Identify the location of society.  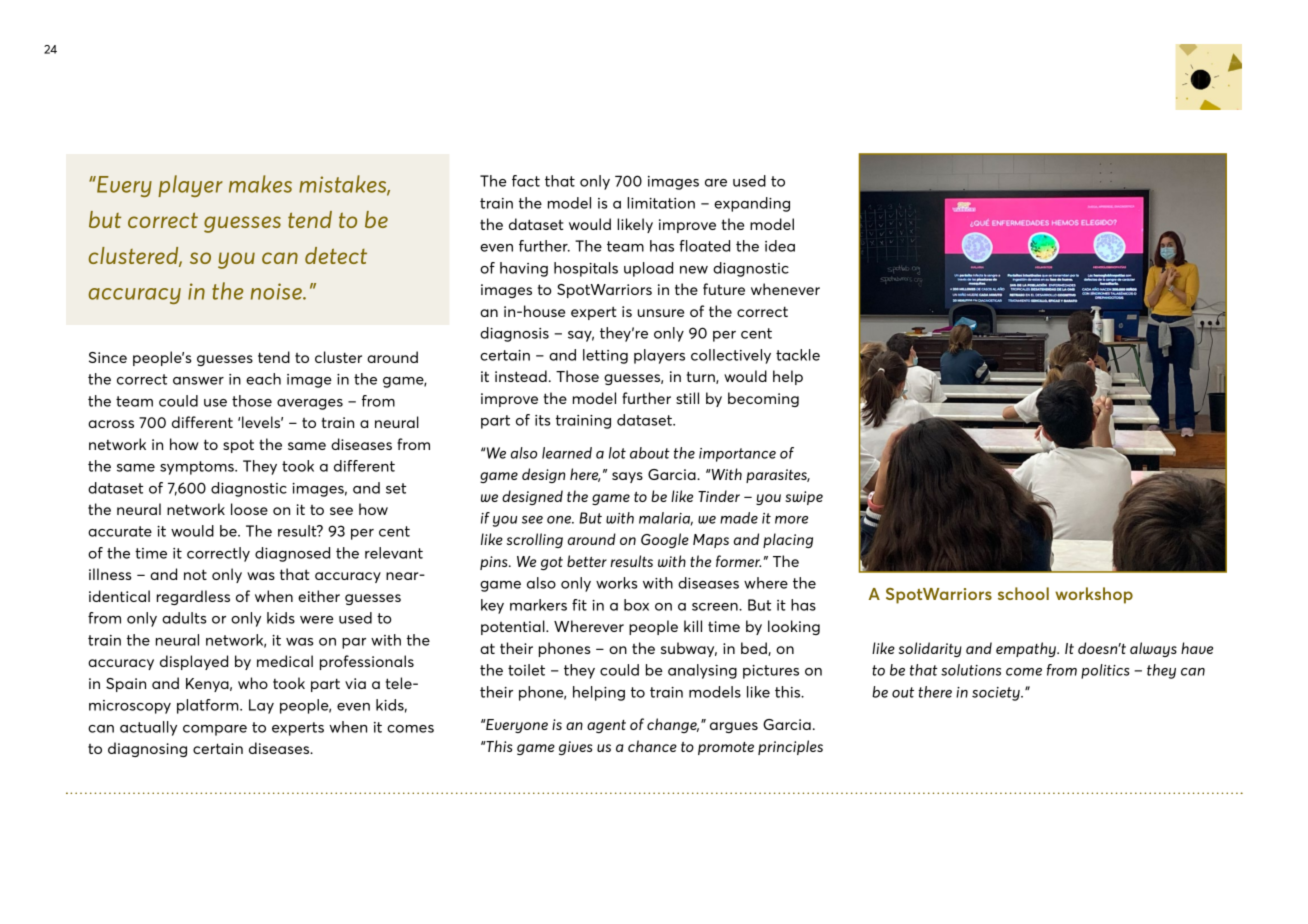
(997, 694).
